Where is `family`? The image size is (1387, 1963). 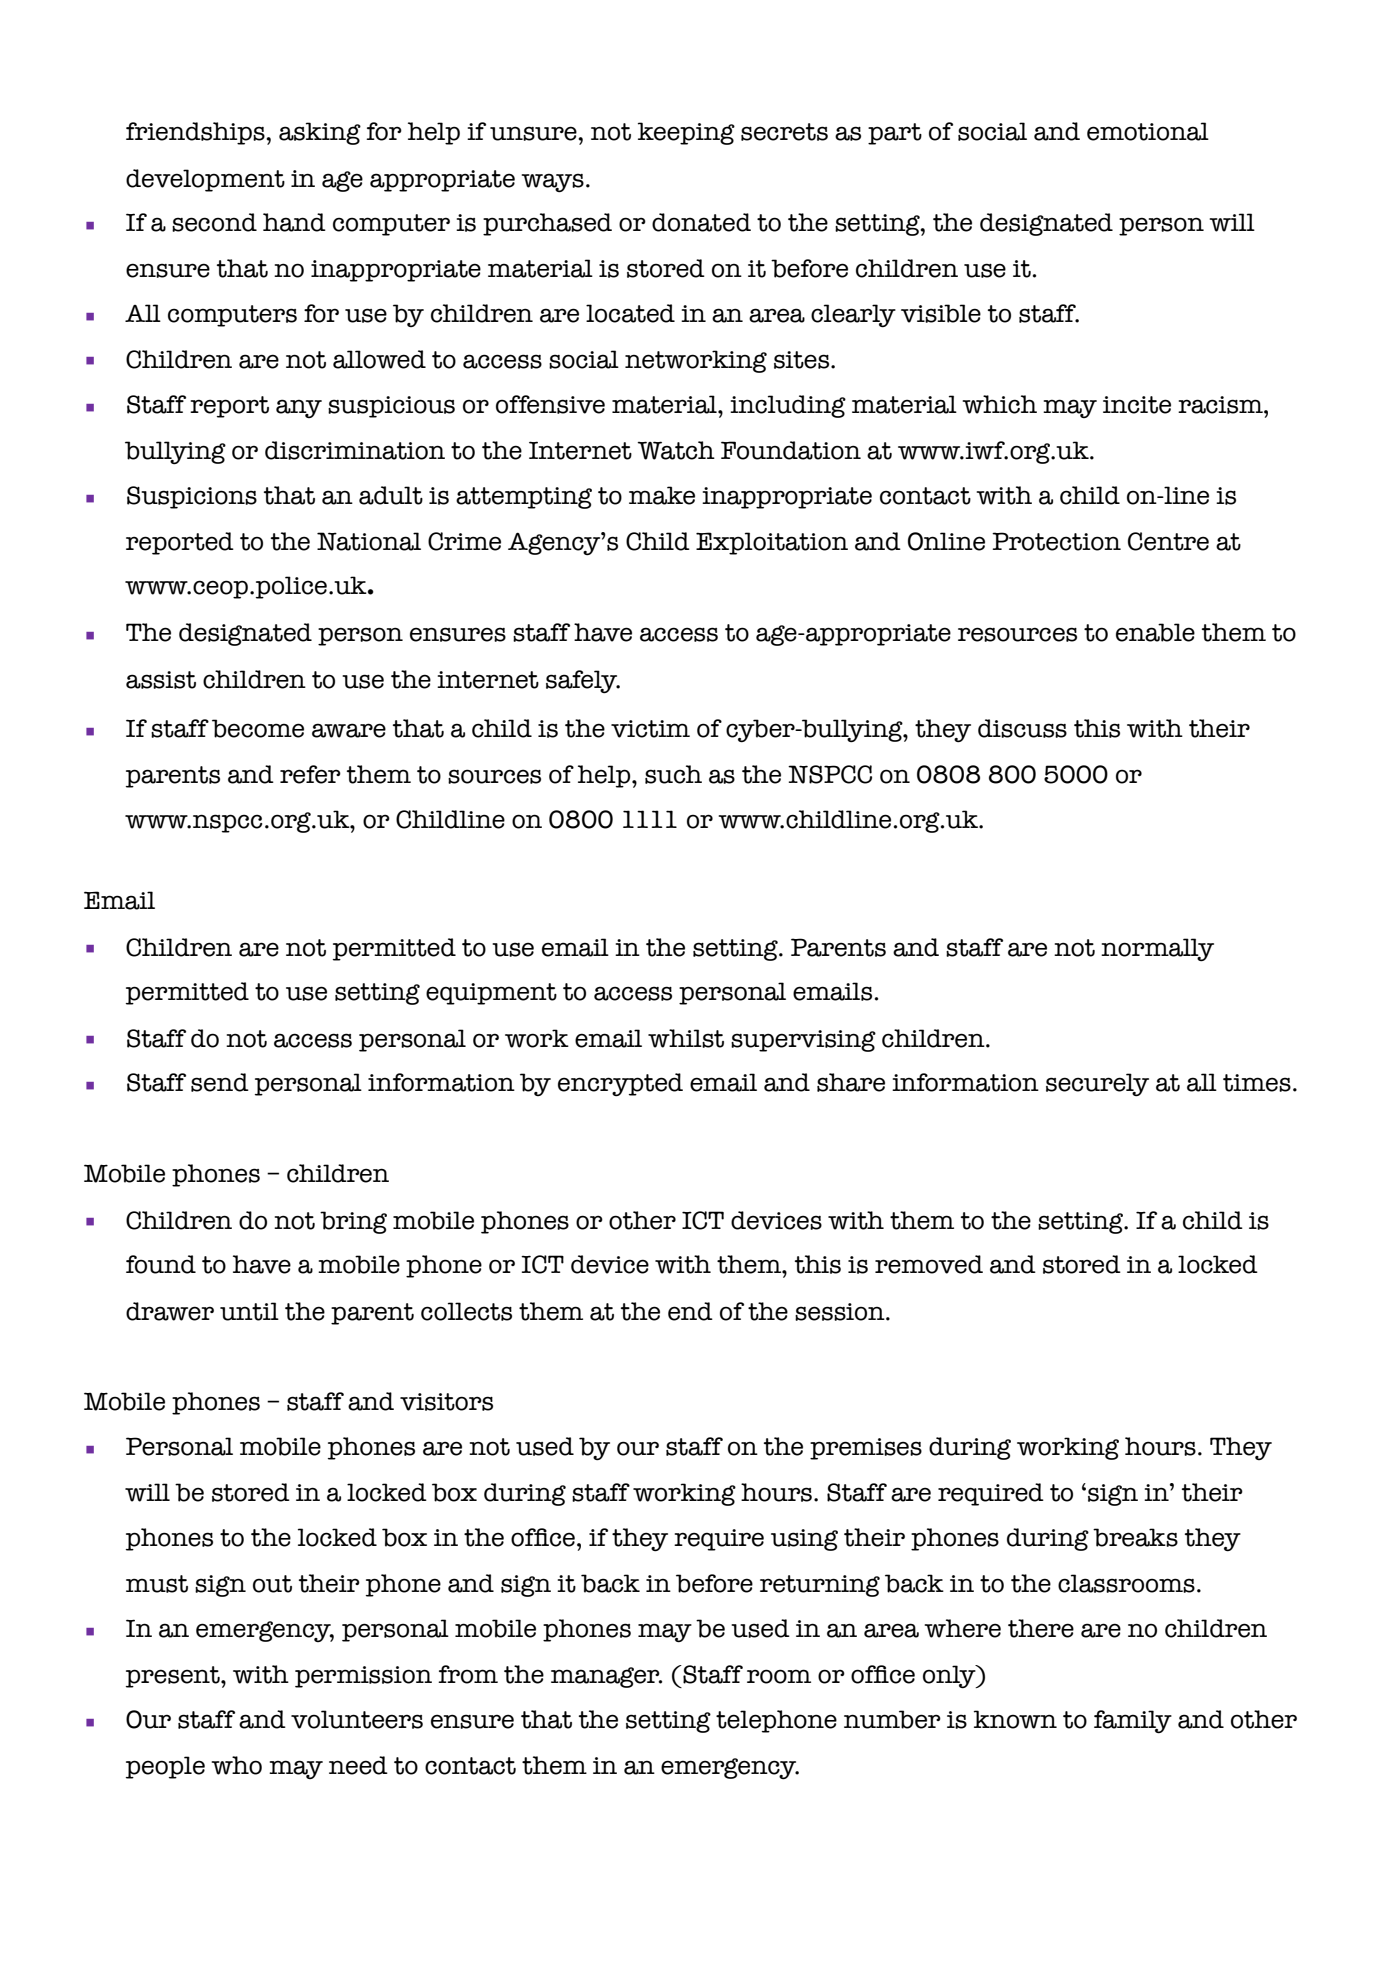 family is located at coordinates (1133, 1722).
